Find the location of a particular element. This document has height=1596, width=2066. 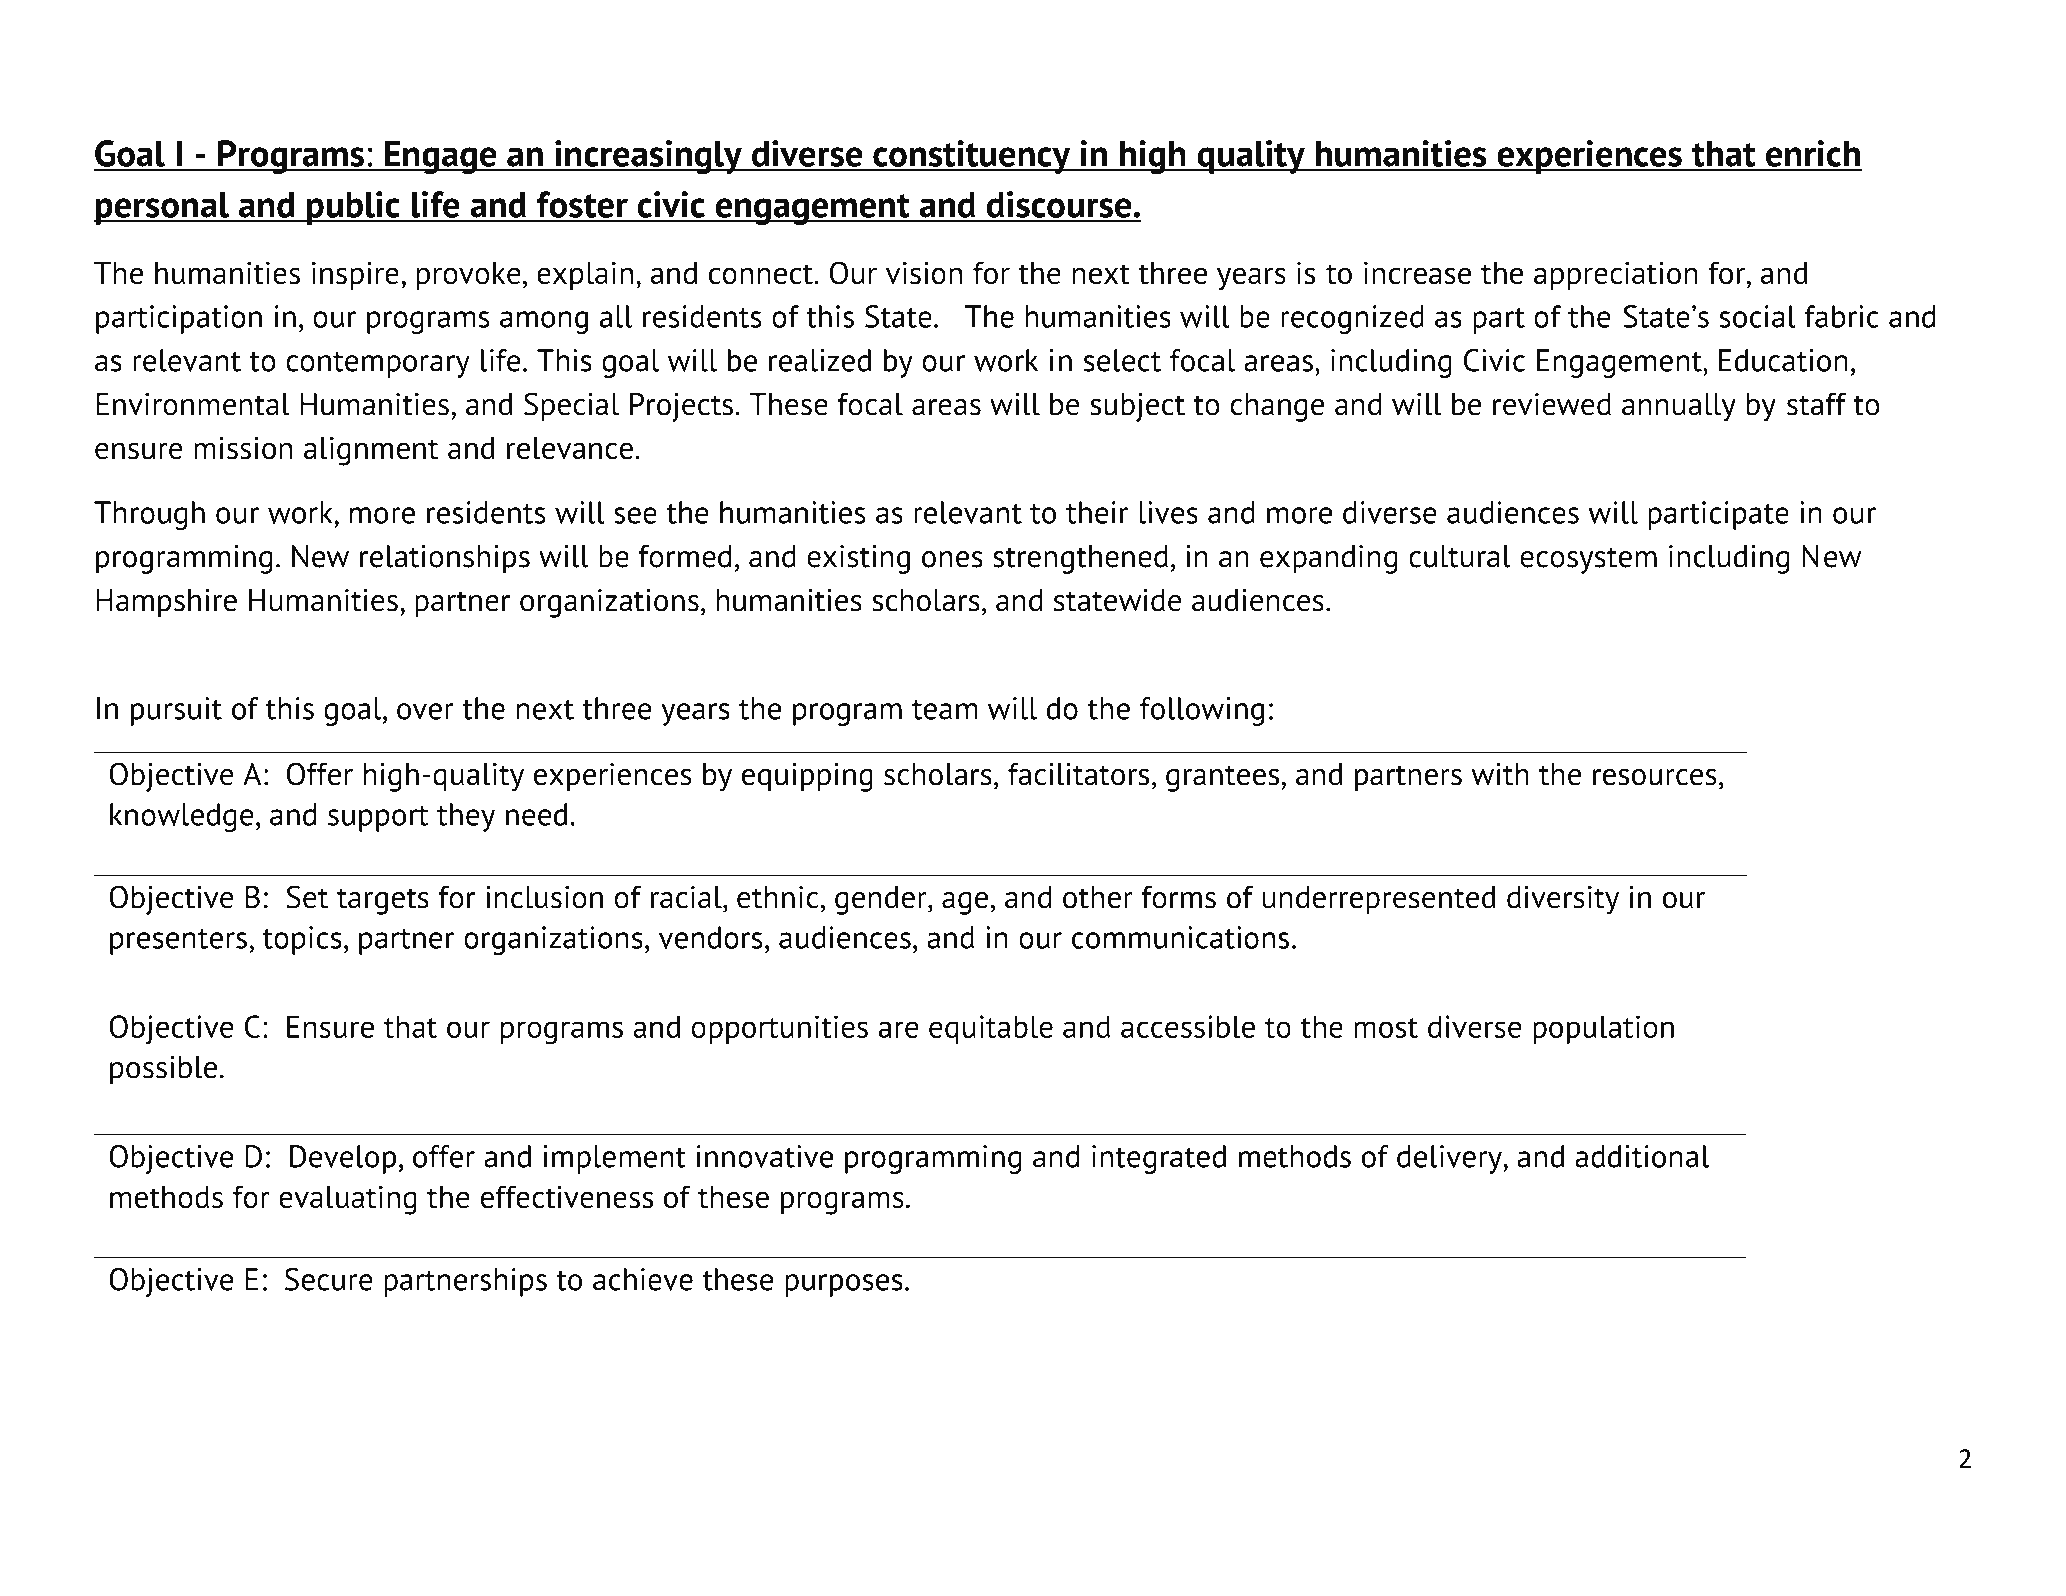

purposes is located at coordinates (844, 1285).
